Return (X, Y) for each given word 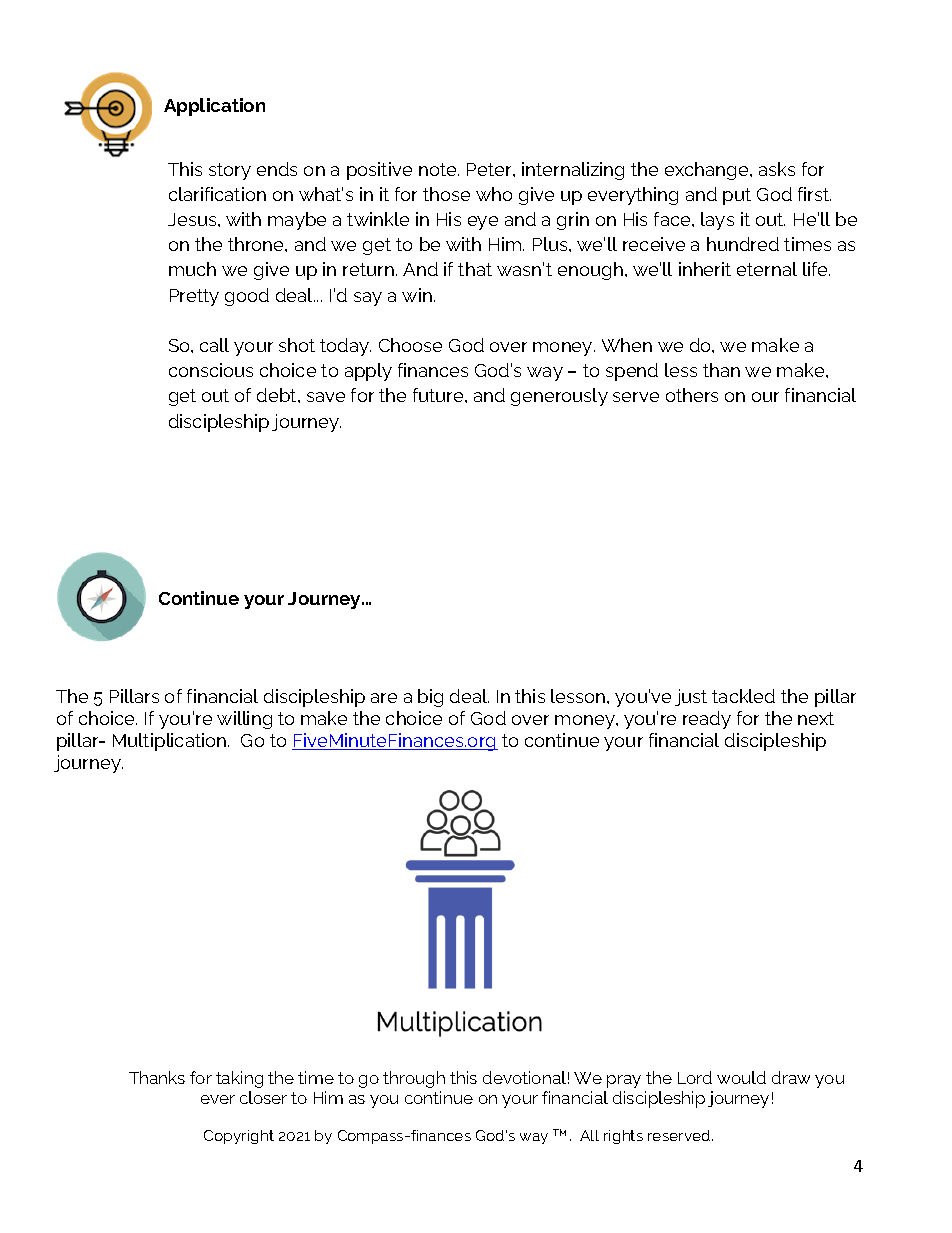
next (816, 718)
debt (278, 395)
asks (777, 169)
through (414, 1079)
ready (707, 720)
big (430, 698)
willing (244, 720)
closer (263, 1097)
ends (277, 169)
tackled (743, 696)
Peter (490, 169)
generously (559, 397)
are (384, 698)
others (692, 395)
